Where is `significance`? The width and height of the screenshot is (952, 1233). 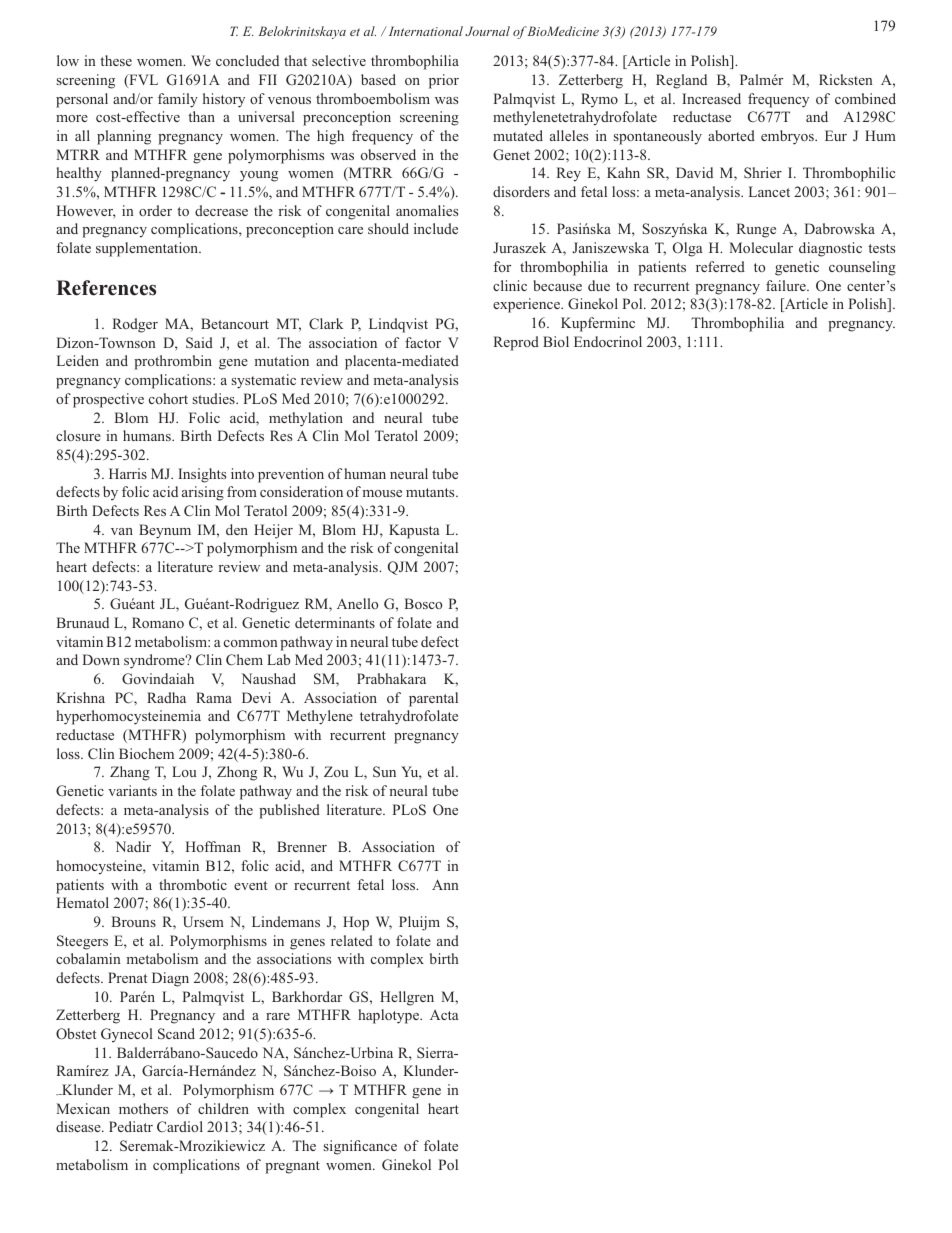
significance is located at coordinates (360, 1147).
